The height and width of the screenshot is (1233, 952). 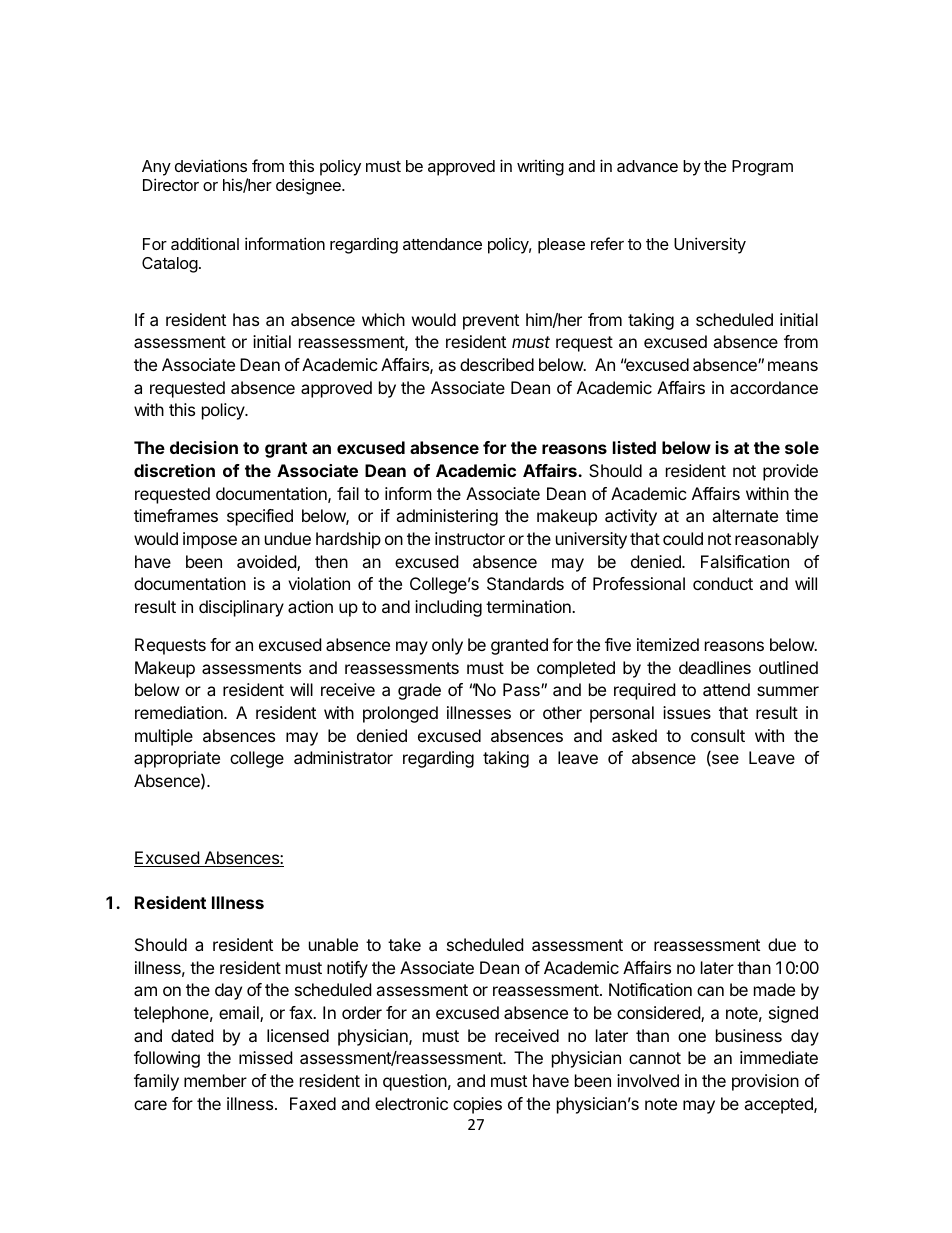 I want to click on copies, so click(x=477, y=1105).
